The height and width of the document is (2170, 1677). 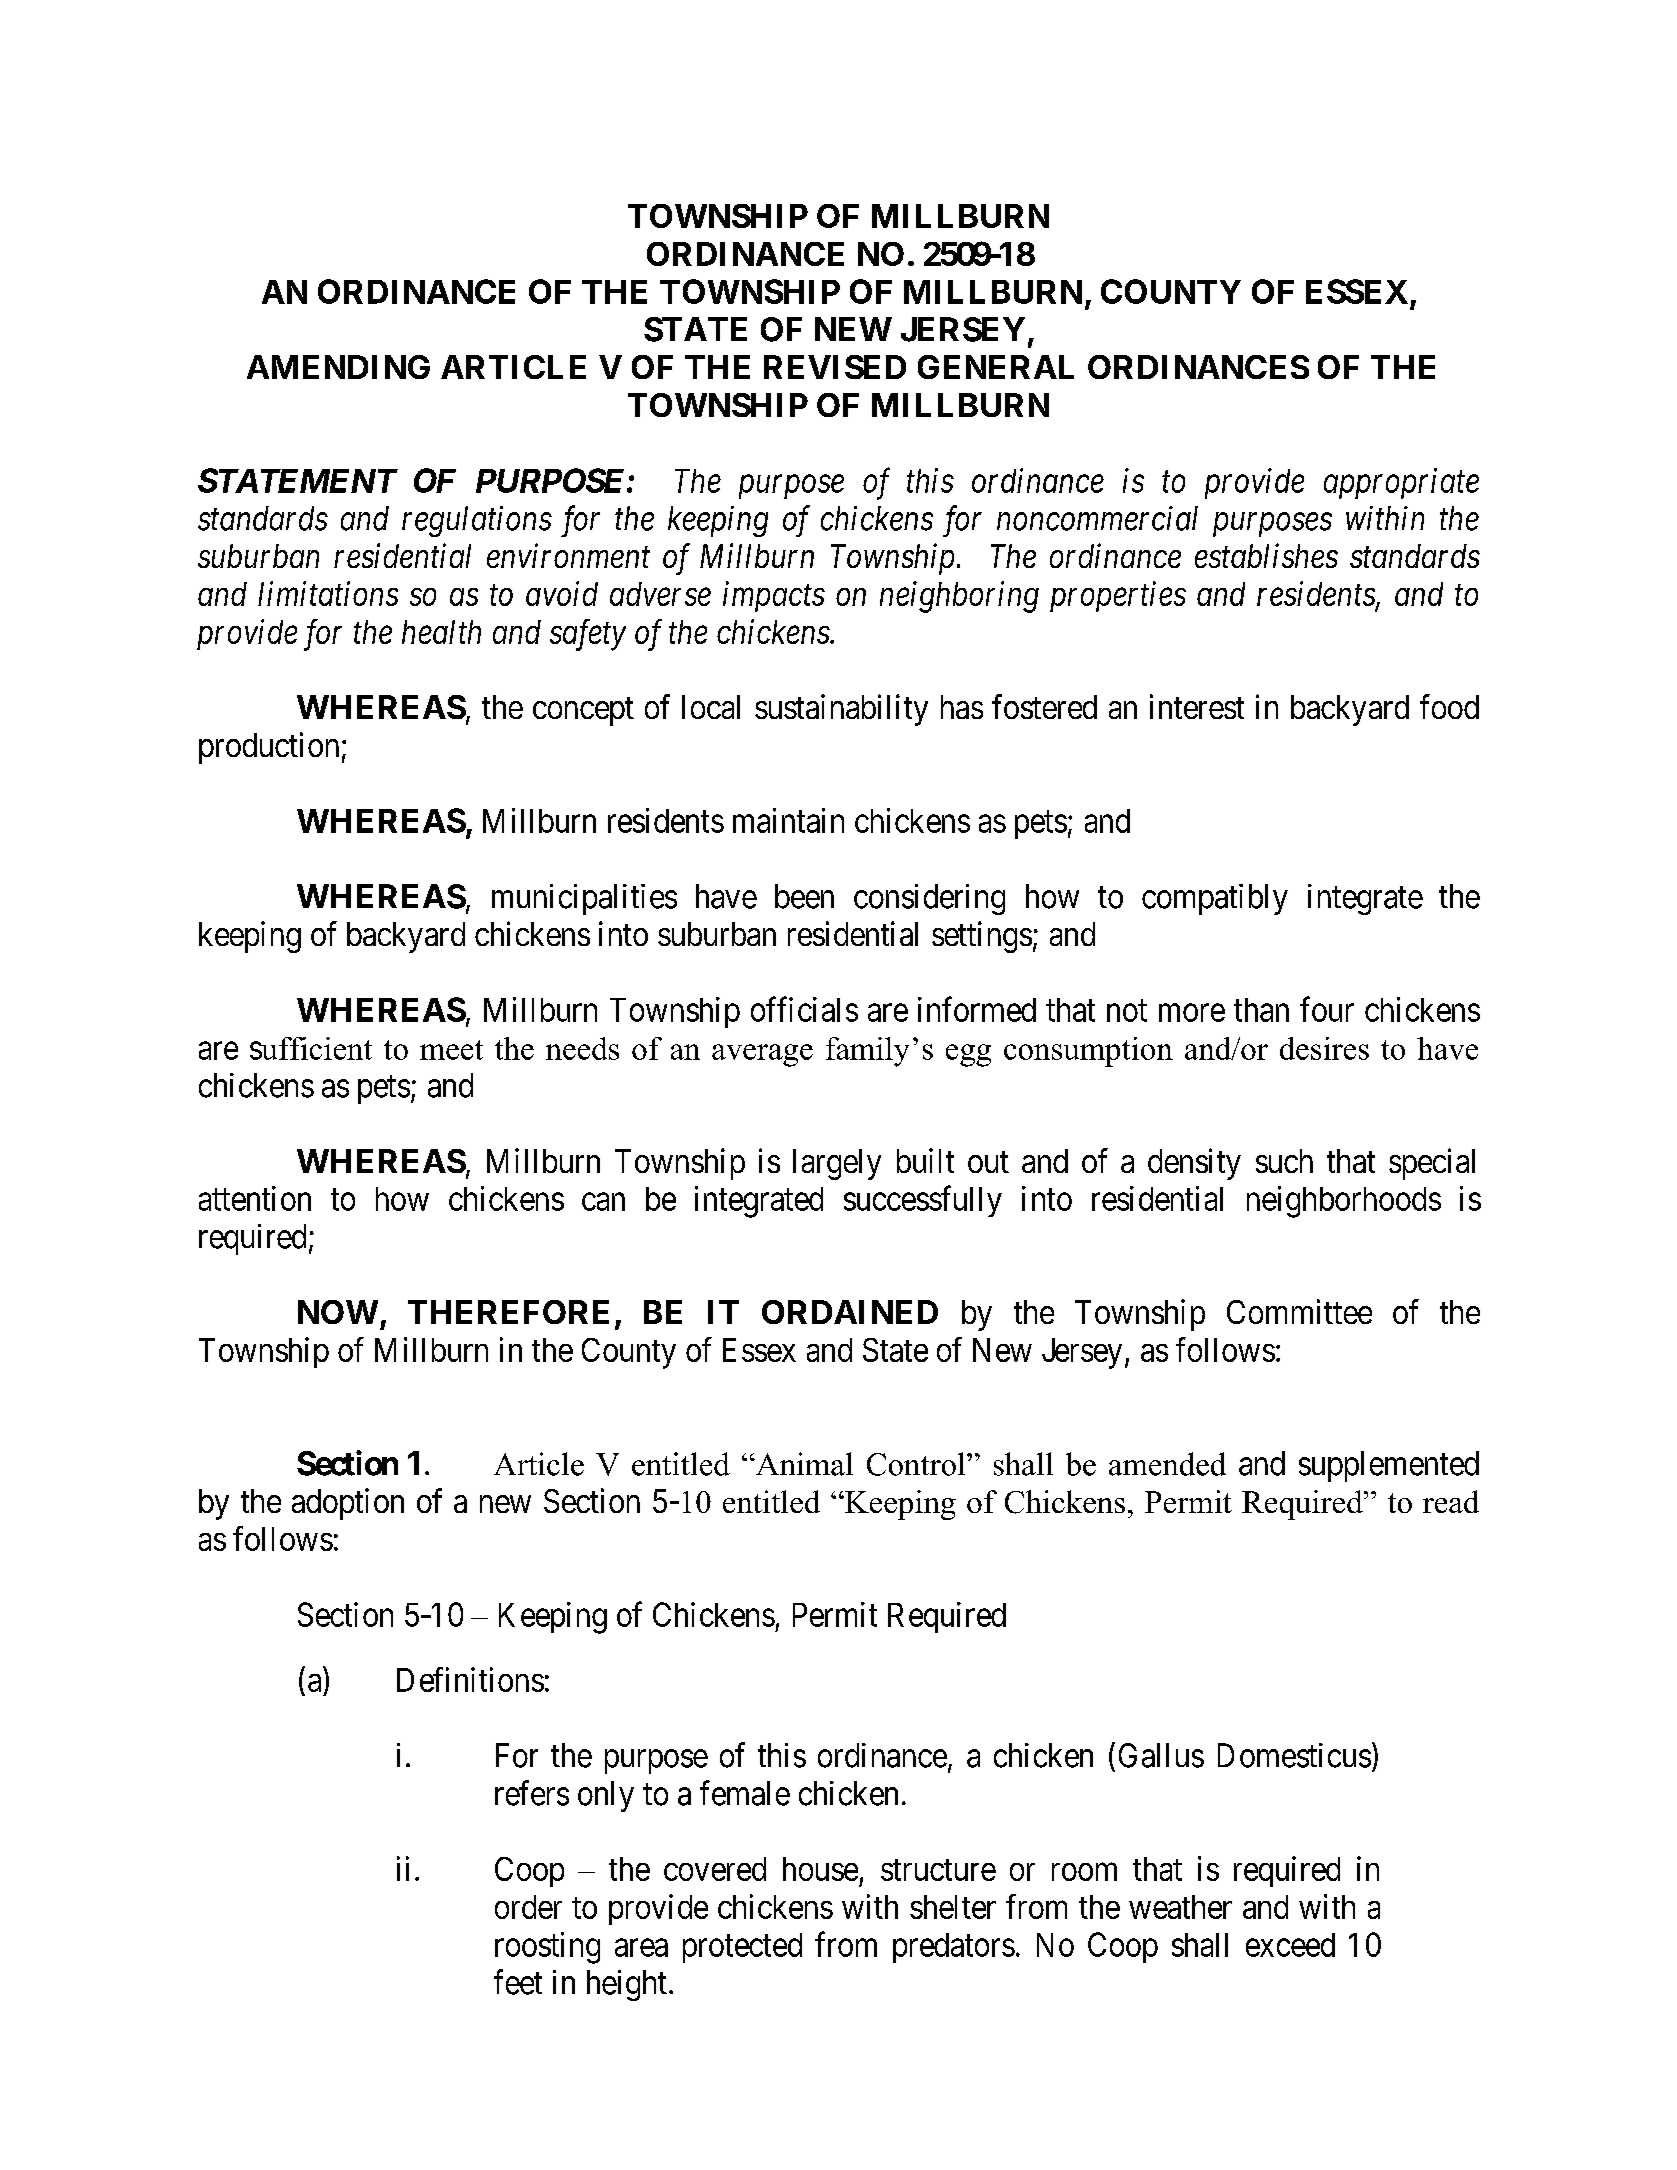 What do you see at coordinates (1401, 483) in the document?
I see `appropriate` at bounding box center [1401, 483].
